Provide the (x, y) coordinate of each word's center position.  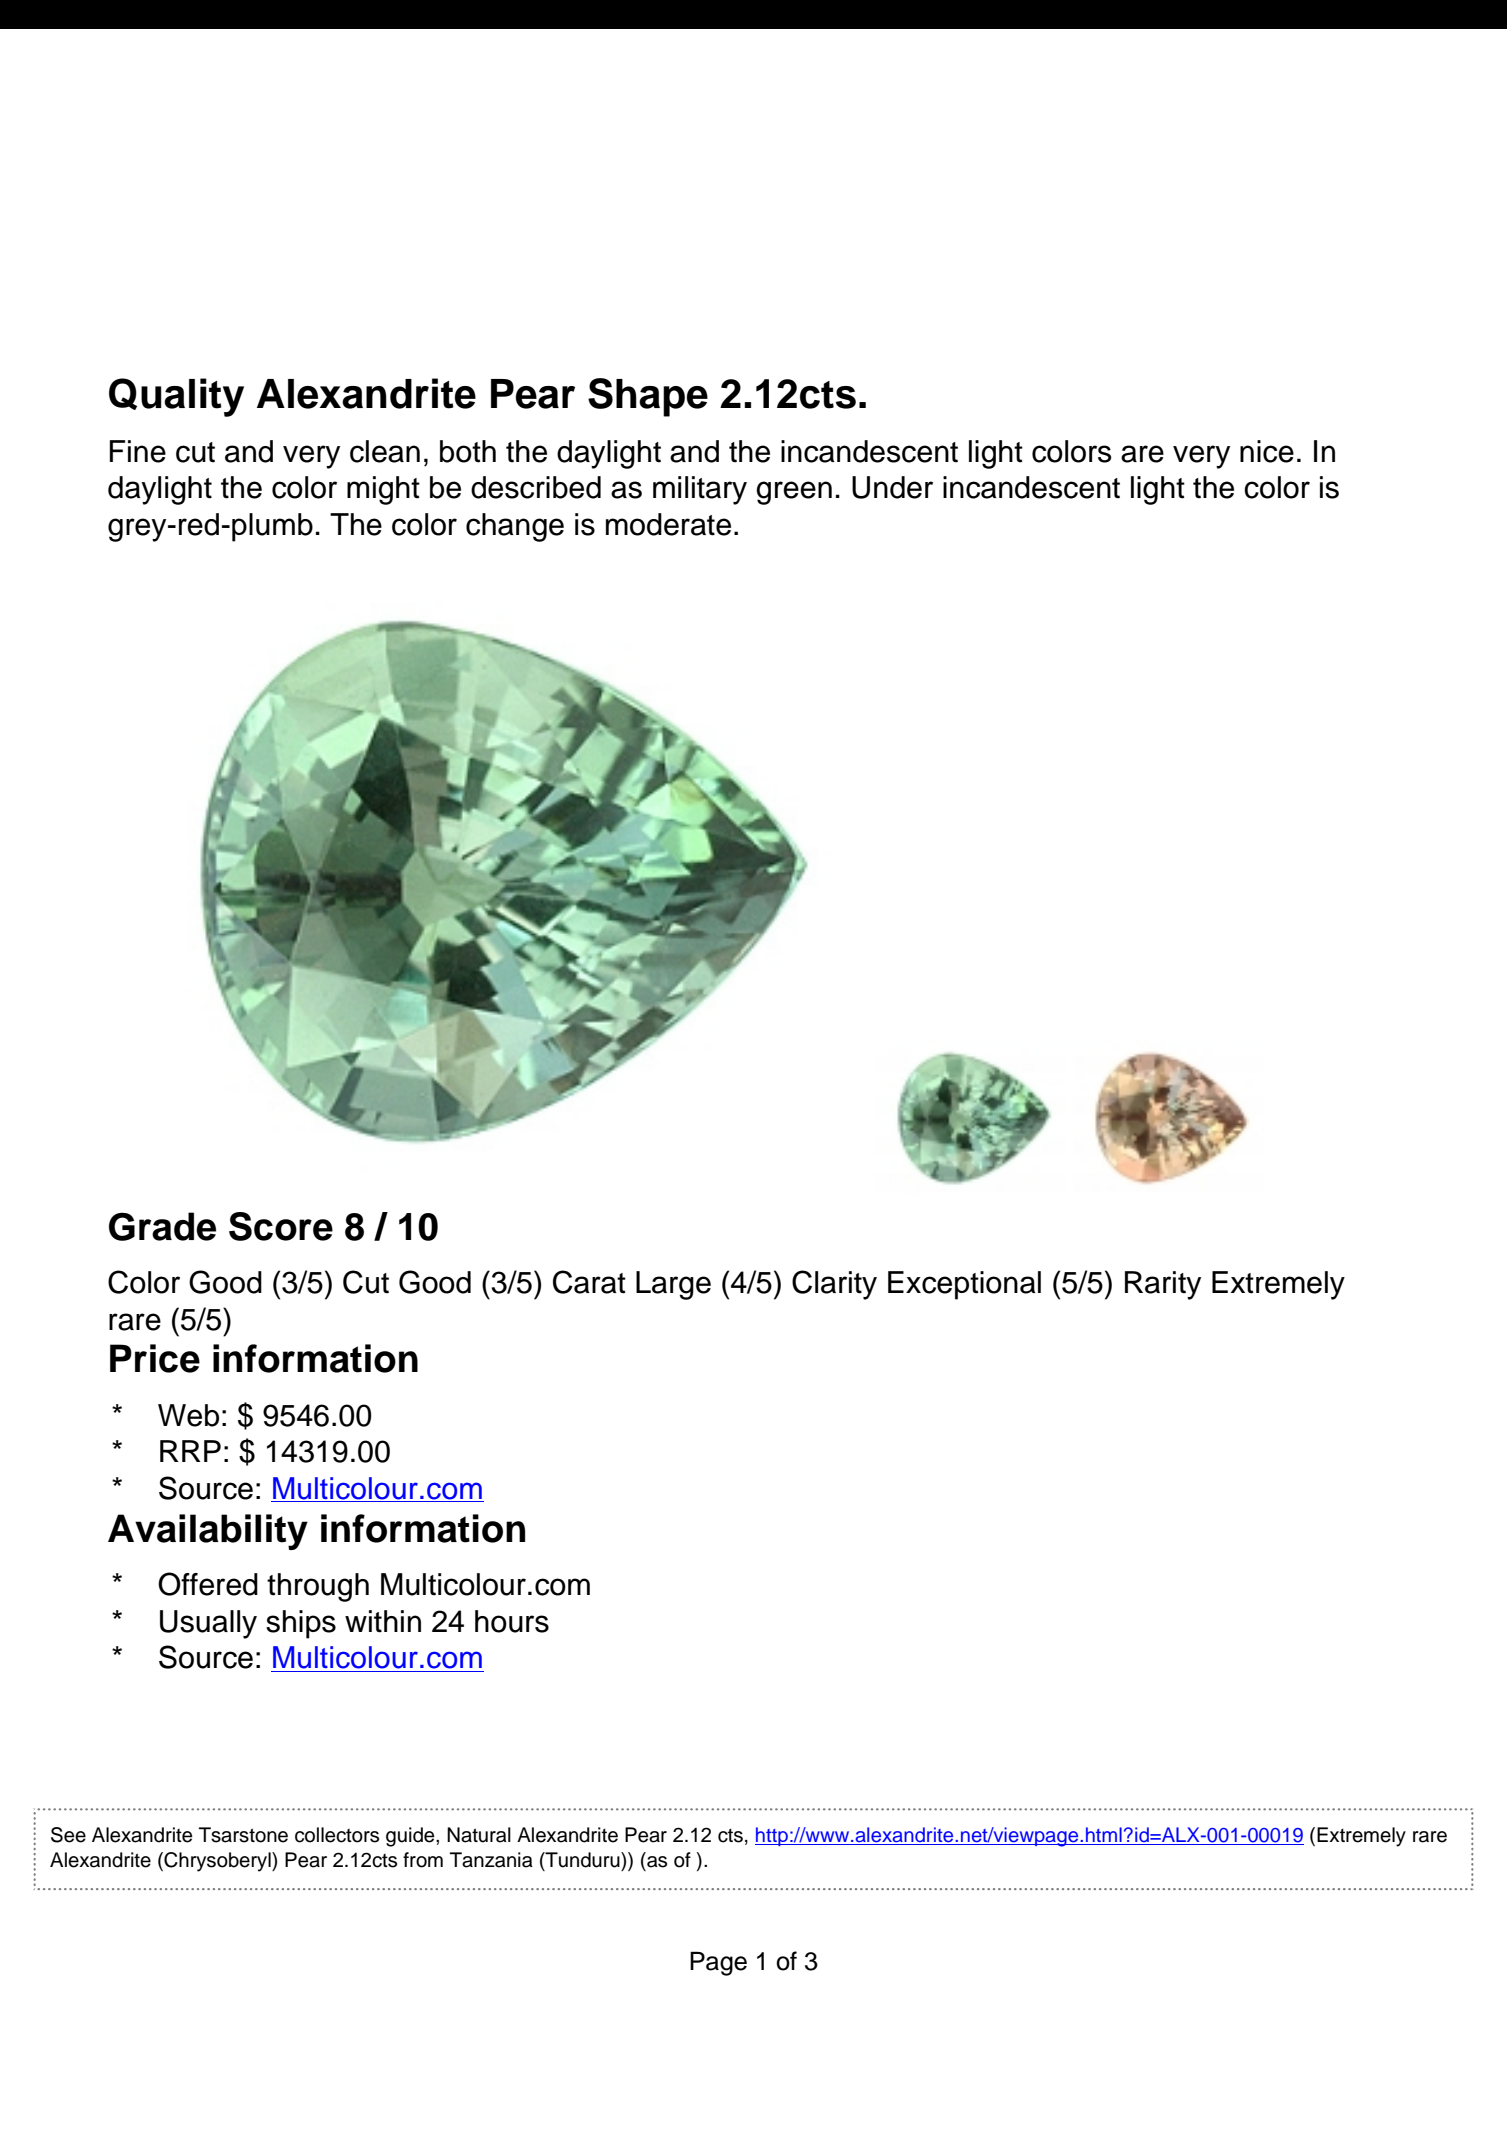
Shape (648, 397)
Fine (138, 451)
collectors (337, 1835)
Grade (162, 1226)
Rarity (1163, 1285)
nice (1267, 451)
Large (673, 1285)
